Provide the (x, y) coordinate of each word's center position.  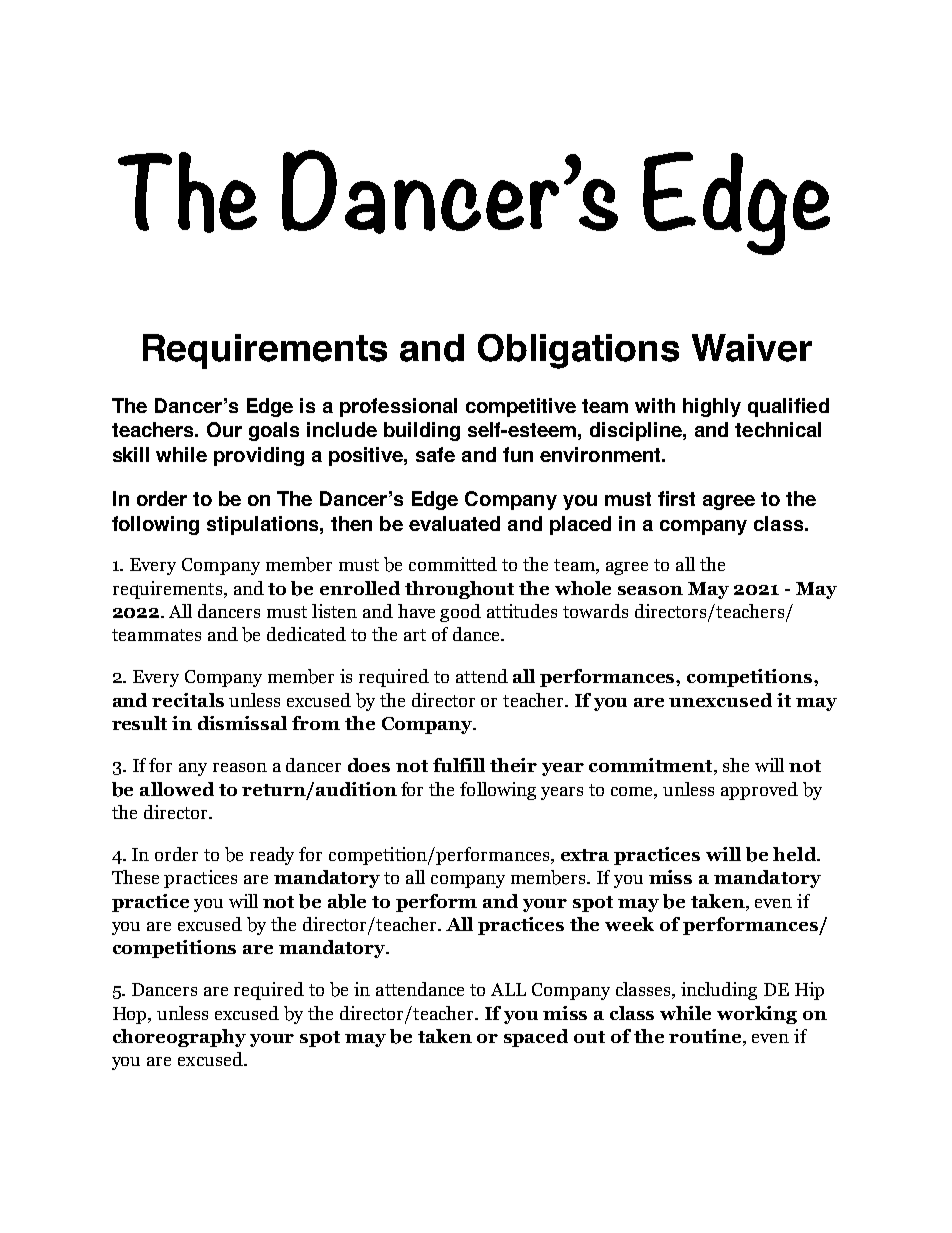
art (415, 635)
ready (272, 856)
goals (274, 431)
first (676, 498)
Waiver (752, 348)
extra (585, 855)
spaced (536, 1038)
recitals (188, 700)
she (736, 765)
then (351, 523)
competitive (521, 407)
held (796, 854)
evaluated (454, 523)
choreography (179, 1038)
